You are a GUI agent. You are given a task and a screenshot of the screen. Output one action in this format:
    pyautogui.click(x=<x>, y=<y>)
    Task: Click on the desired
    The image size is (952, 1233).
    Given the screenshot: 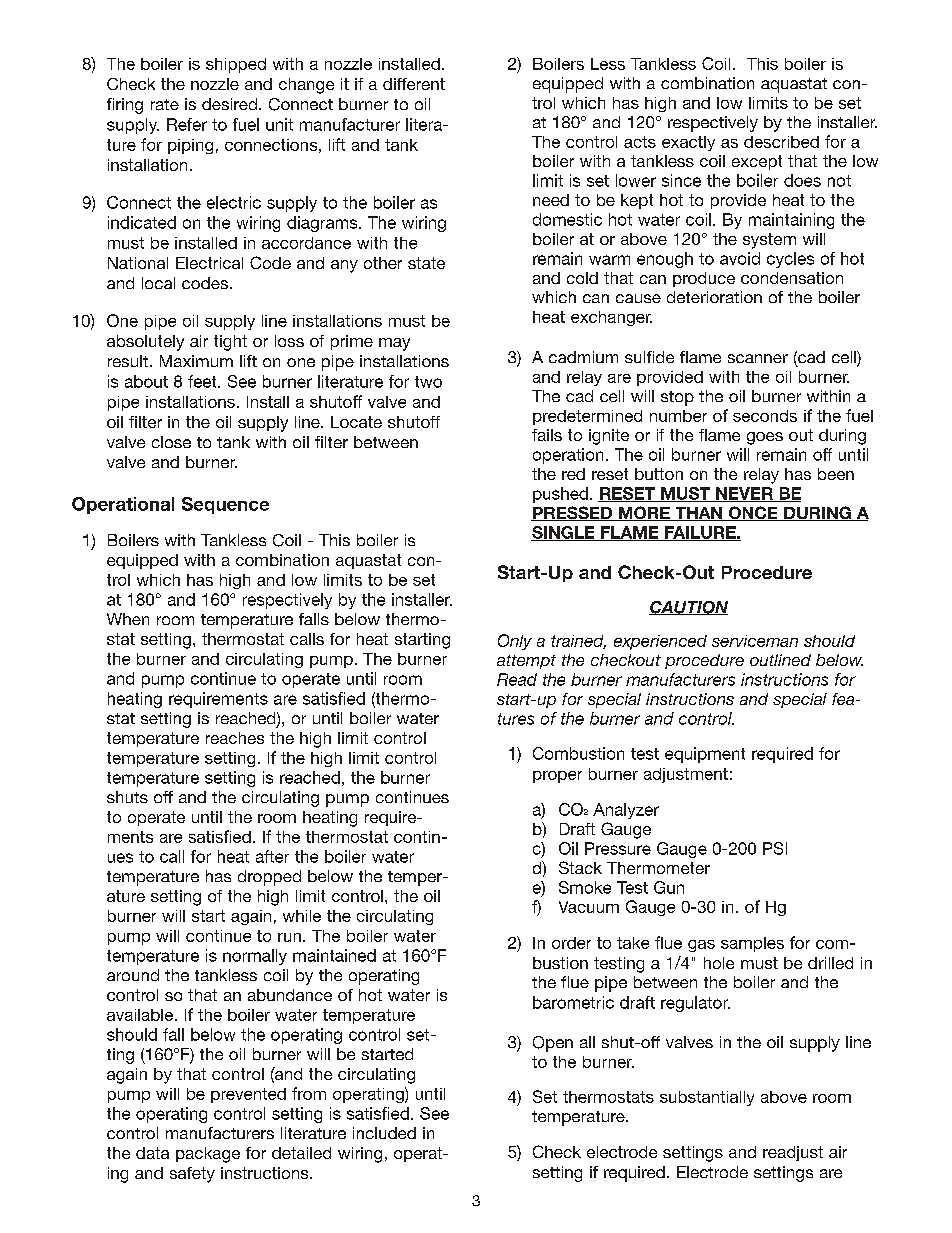 What is the action you would take?
    pyautogui.click(x=229, y=104)
